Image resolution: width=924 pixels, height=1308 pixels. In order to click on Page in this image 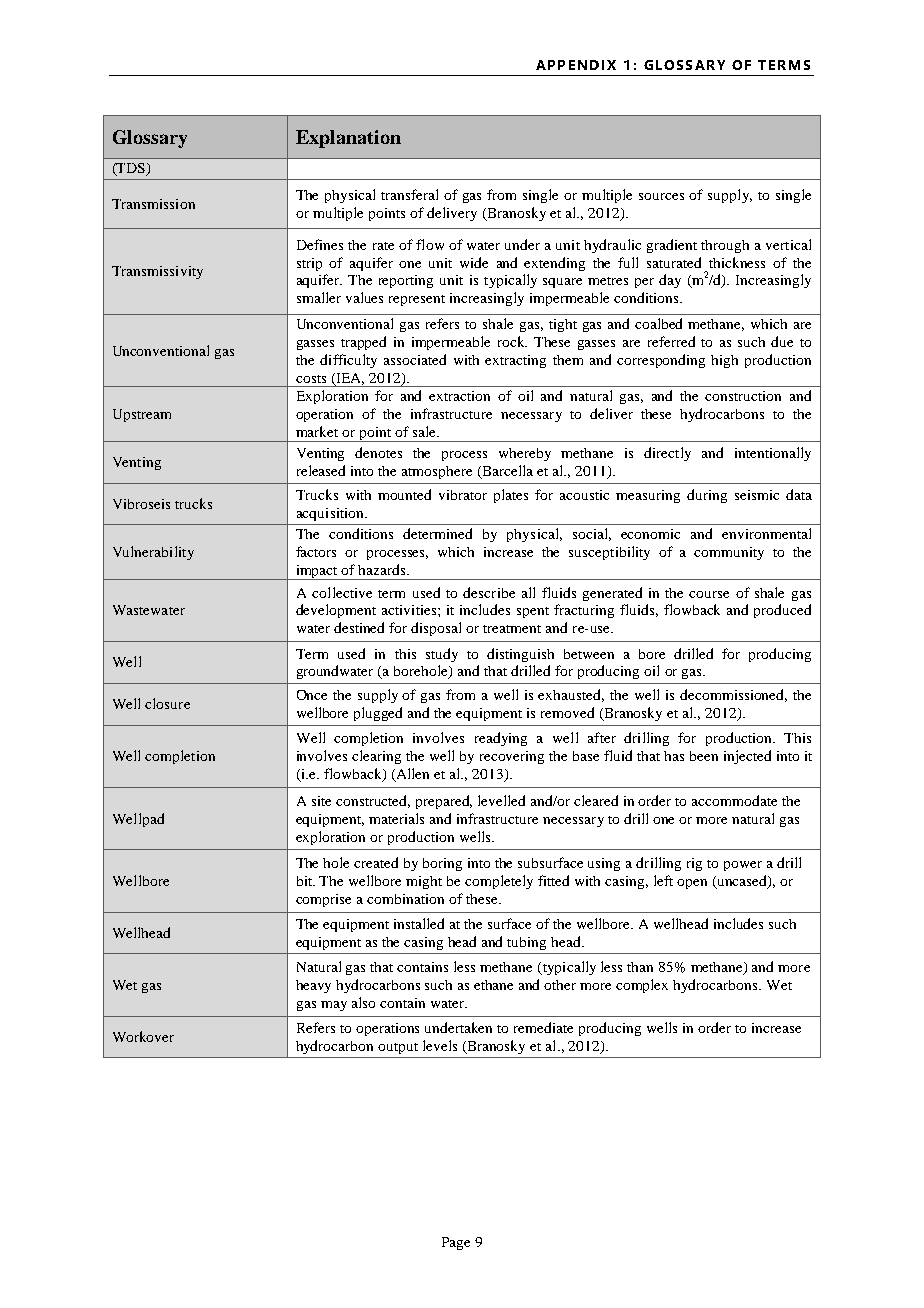, I will do `click(456, 1243)`.
